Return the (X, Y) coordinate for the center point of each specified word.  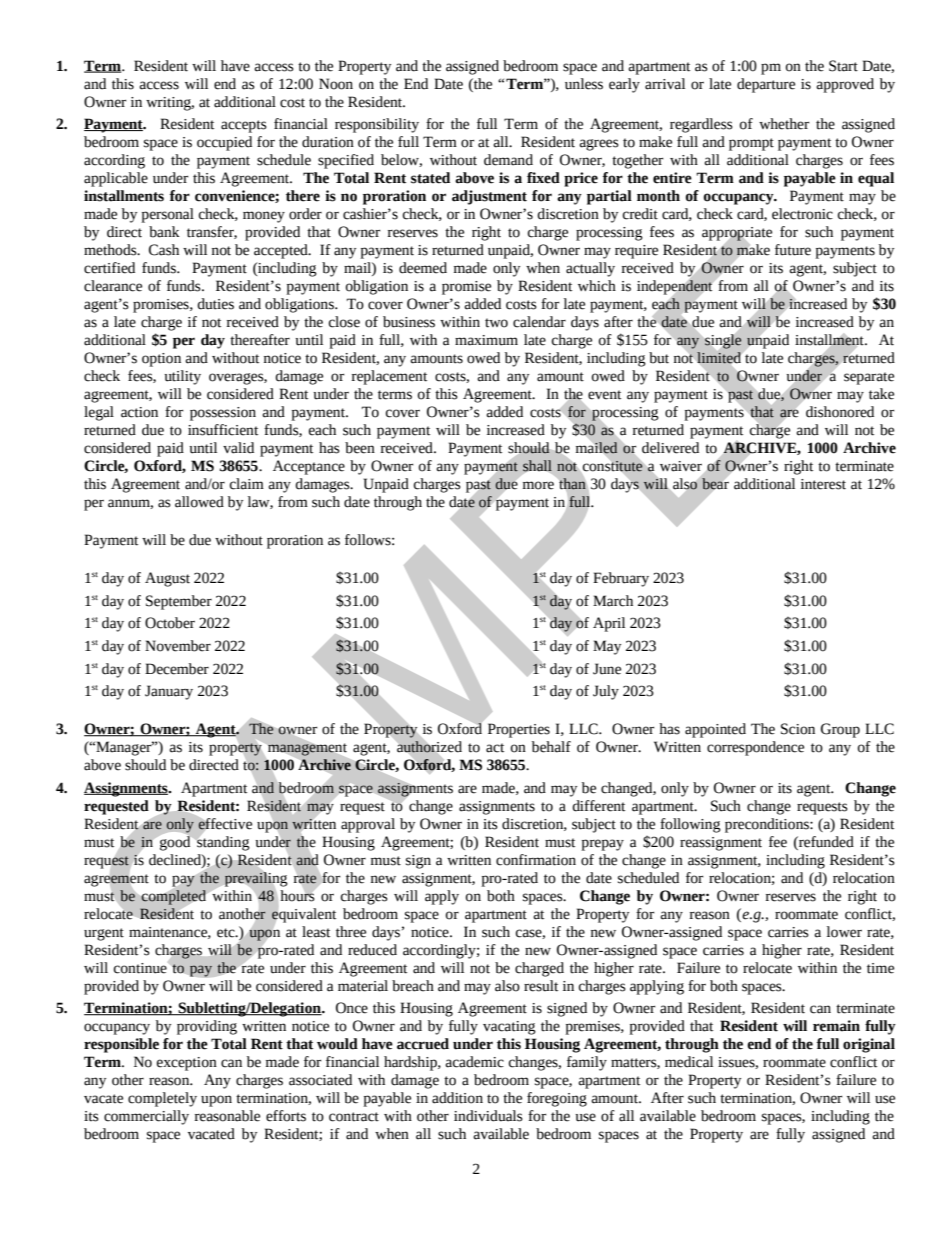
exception (187, 1064)
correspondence (755, 748)
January (169, 692)
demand (508, 160)
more (538, 485)
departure (766, 85)
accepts (244, 126)
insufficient (223, 430)
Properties (519, 730)
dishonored (840, 412)
